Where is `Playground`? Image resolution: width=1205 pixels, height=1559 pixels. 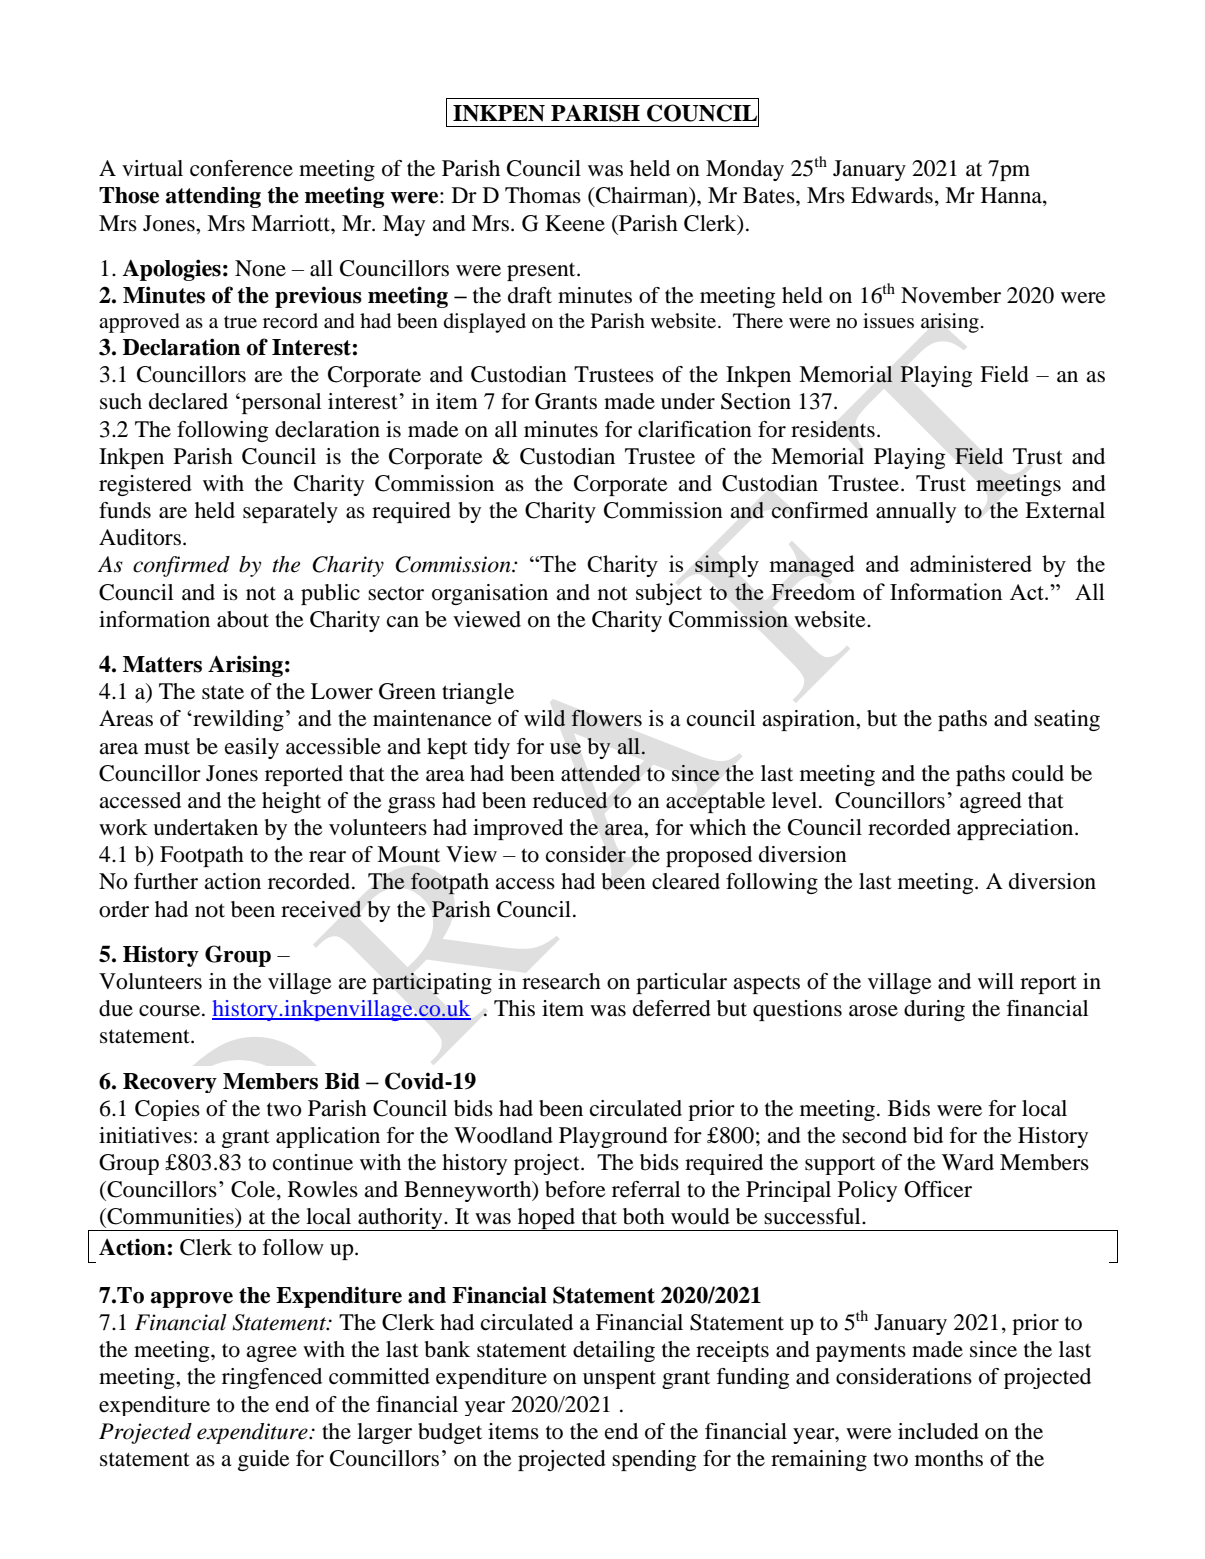 Playground is located at coordinates (613, 1137).
